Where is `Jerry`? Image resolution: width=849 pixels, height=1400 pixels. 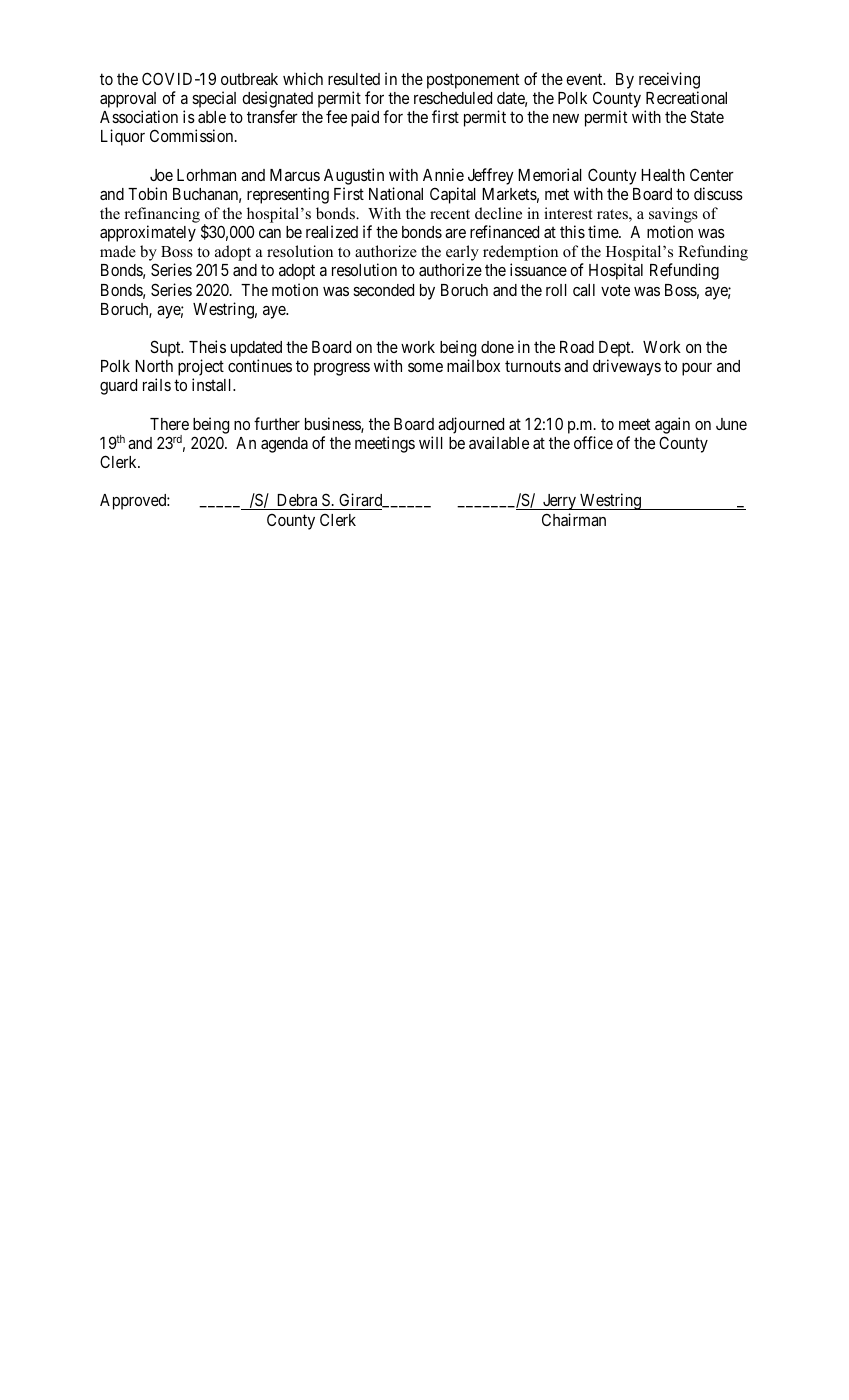 Jerry is located at coordinates (559, 502).
